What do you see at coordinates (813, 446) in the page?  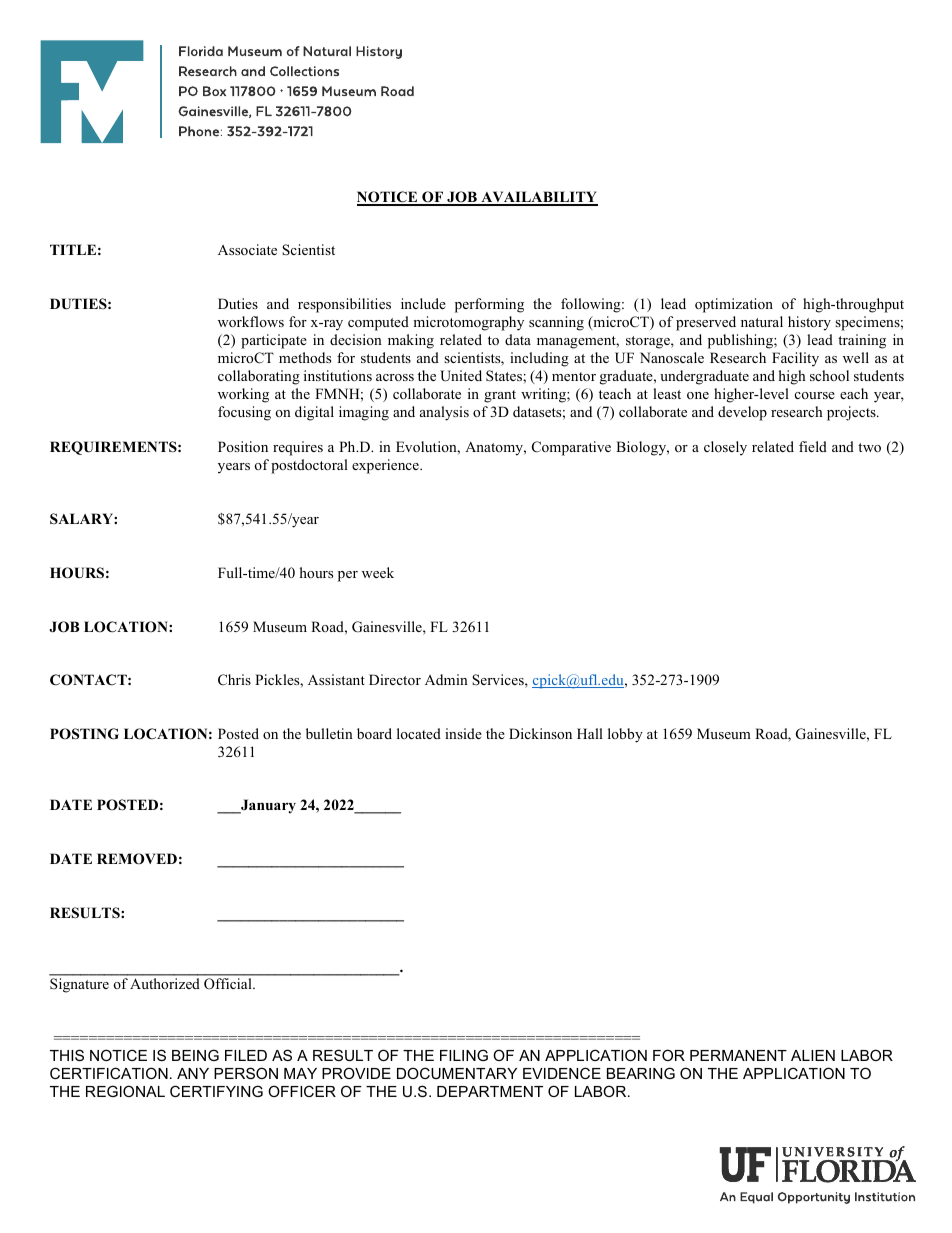 I see `field` at bounding box center [813, 446].
